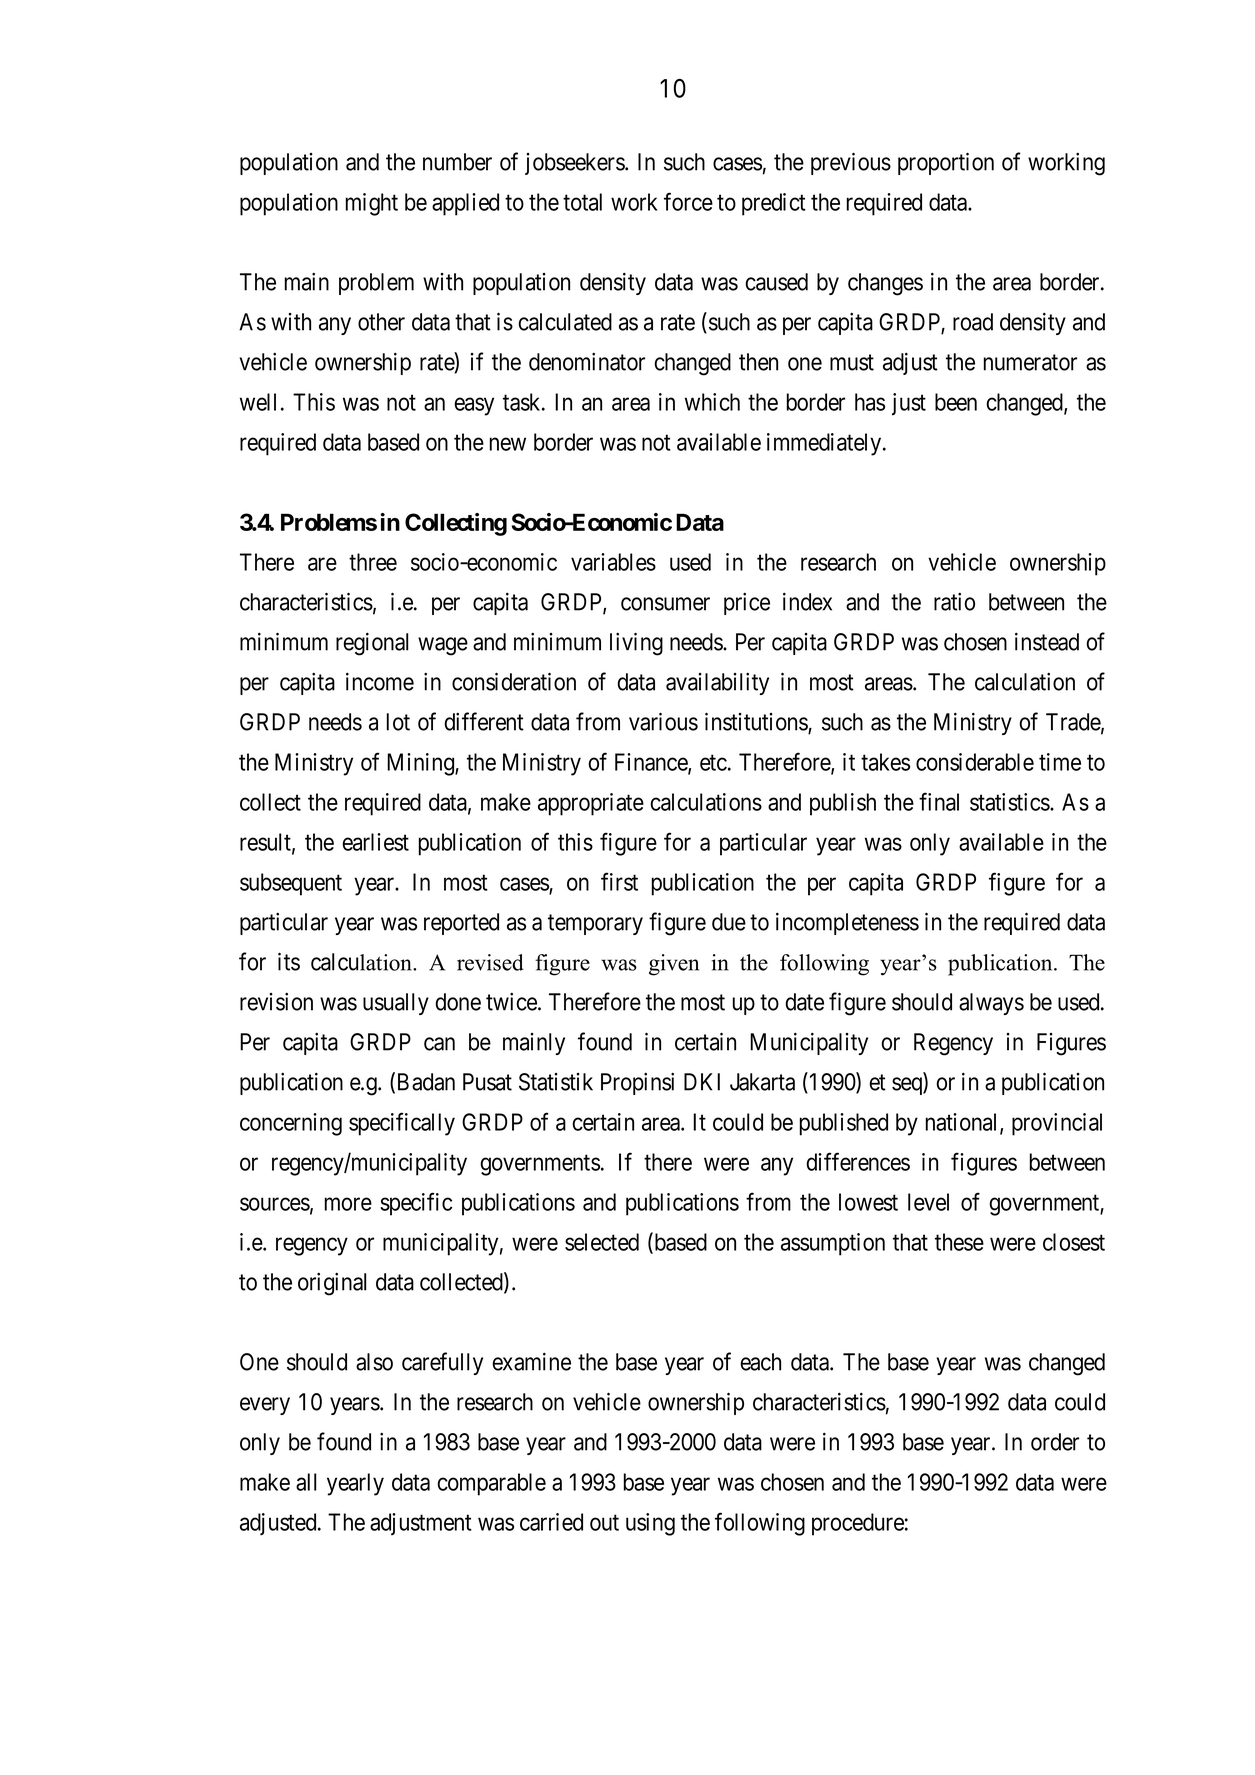 This screenshot has height=1775, width=1255. What do you see at coordinates (665, 604) in the screenshot?
I see `consumer` at bounding box center [665, 604].
